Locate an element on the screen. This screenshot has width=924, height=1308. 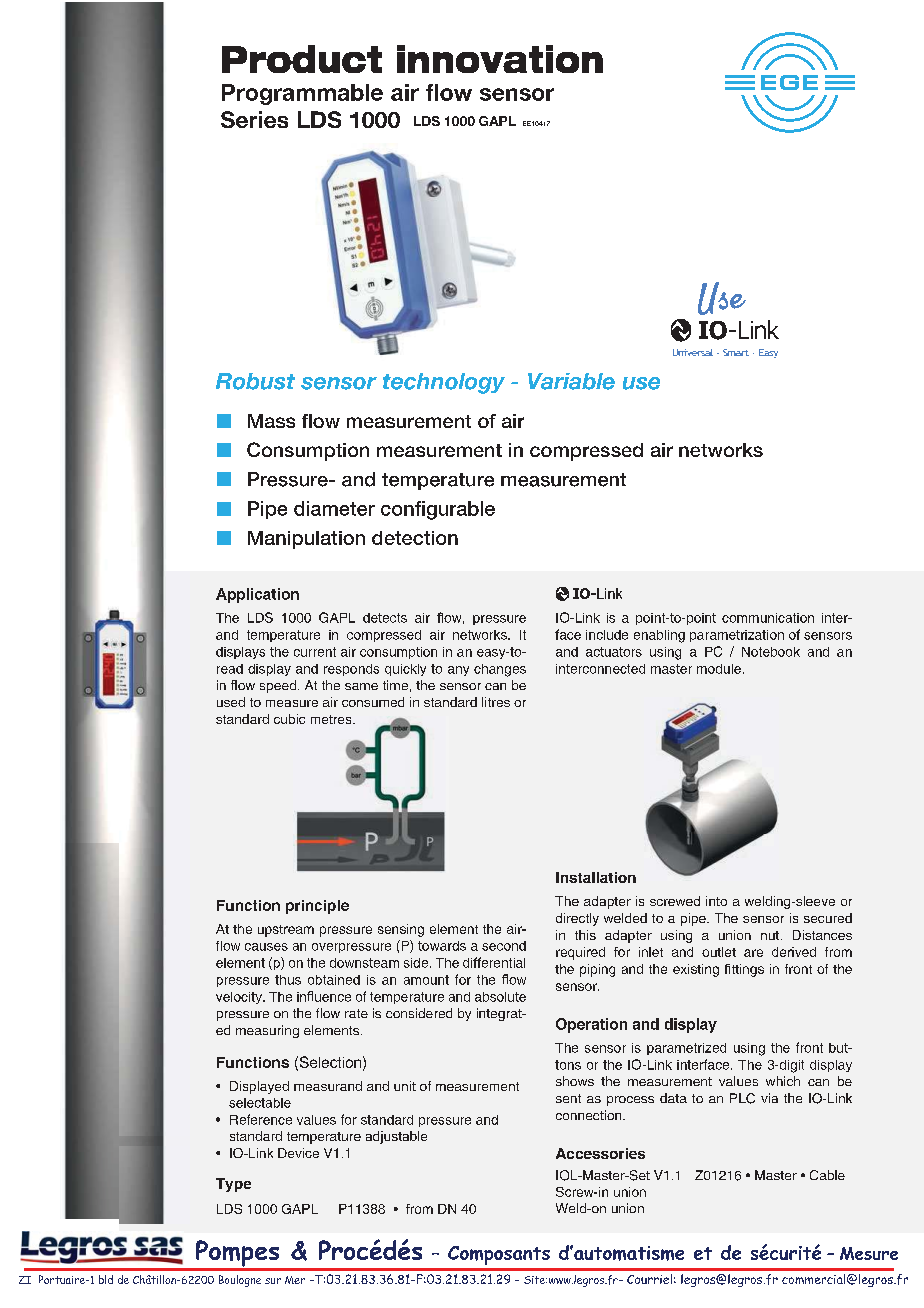
Series is located at coordinates (254, 119).
